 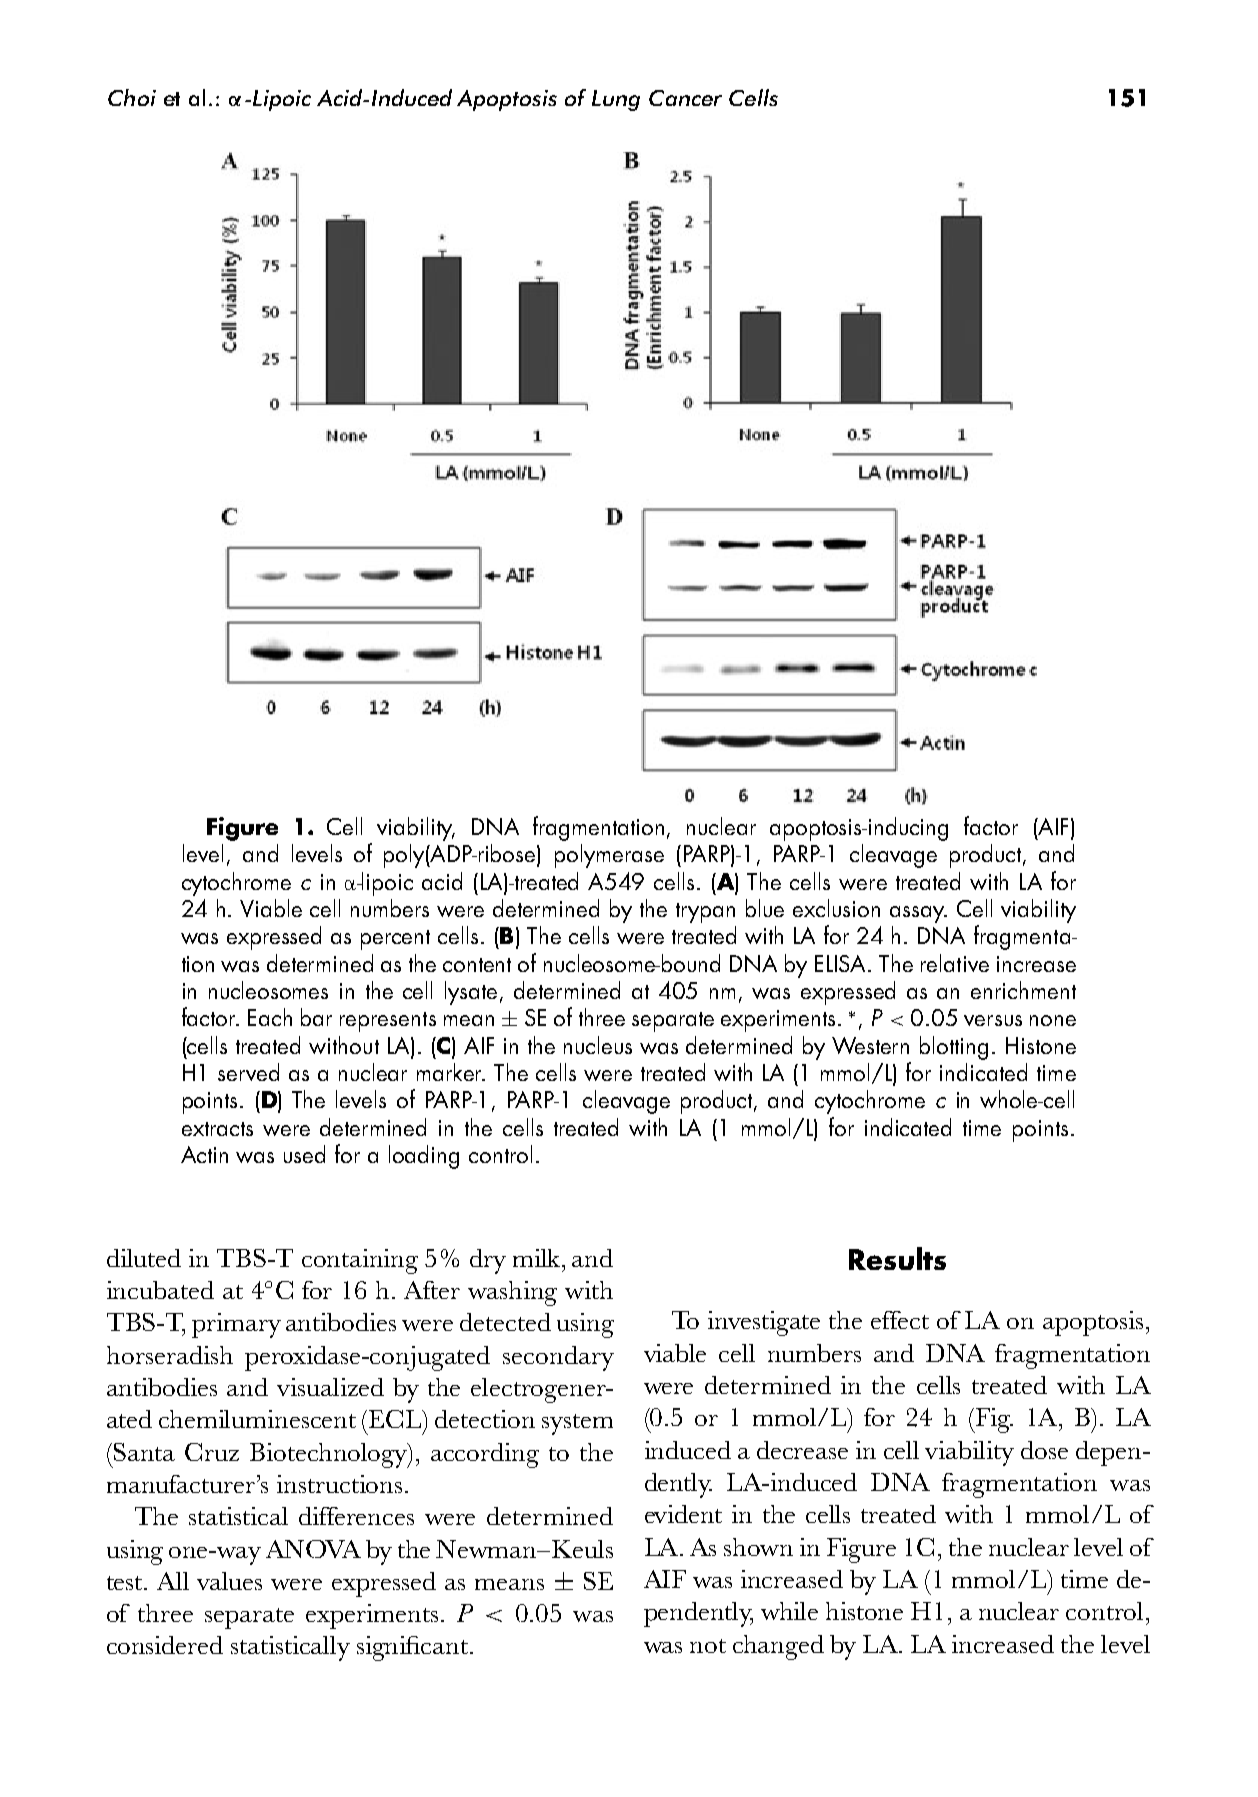 What do you see at coordinates (217, 1129) in the screenshot?
I see `extracts` at bounding box center [217, 1129].
